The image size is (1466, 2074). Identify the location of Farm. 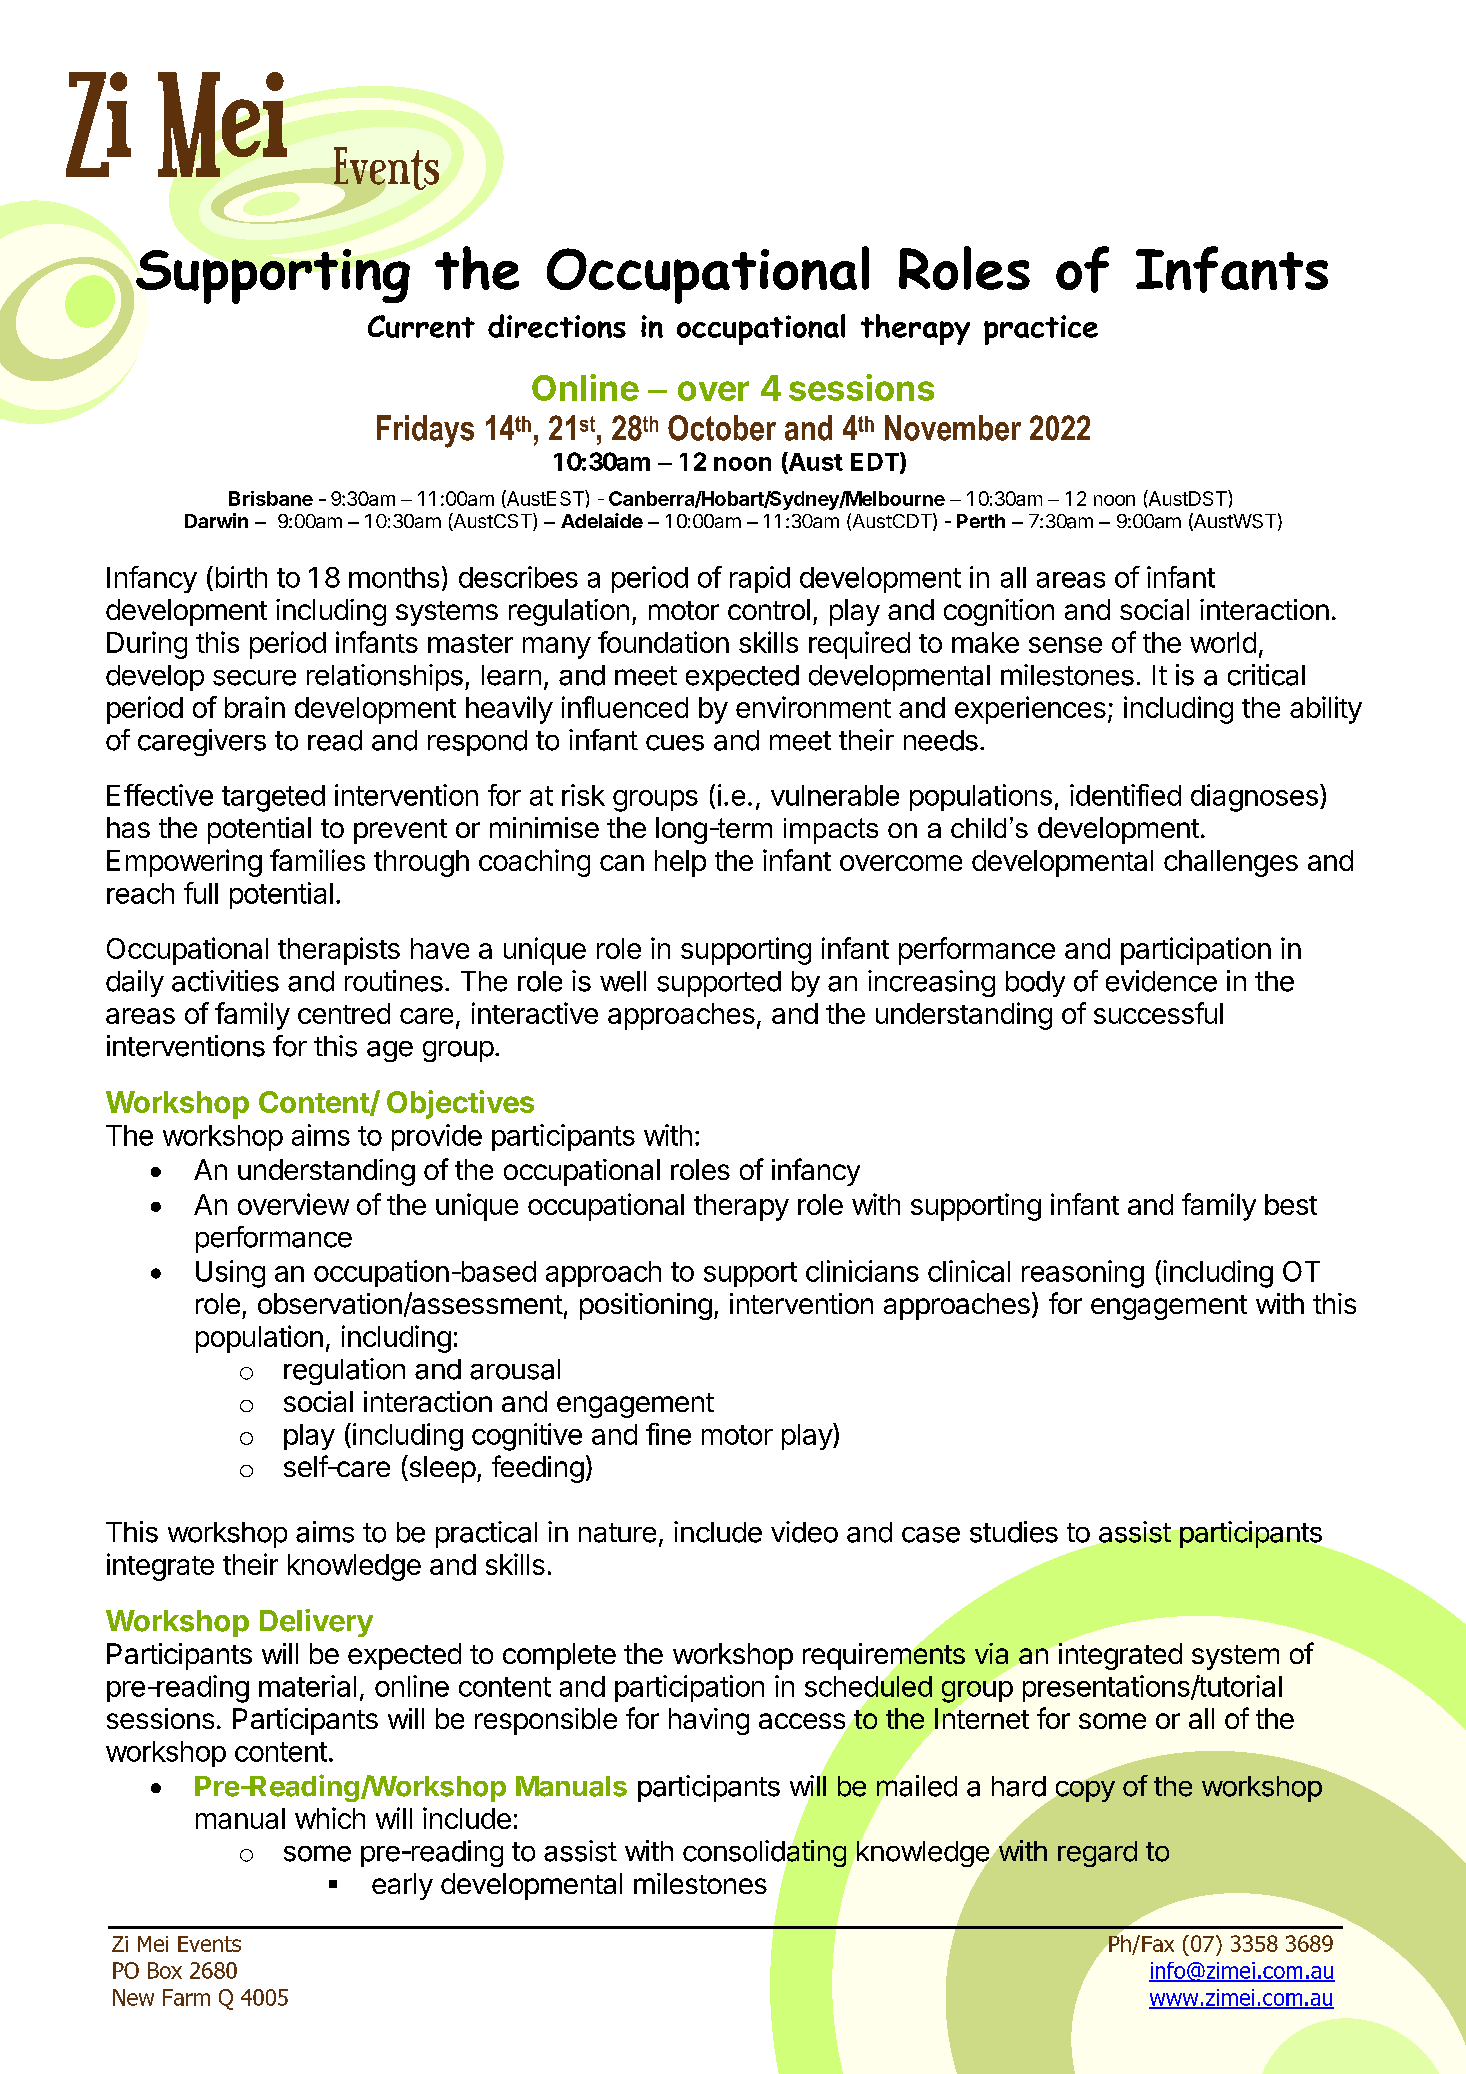
(186, 1997).
